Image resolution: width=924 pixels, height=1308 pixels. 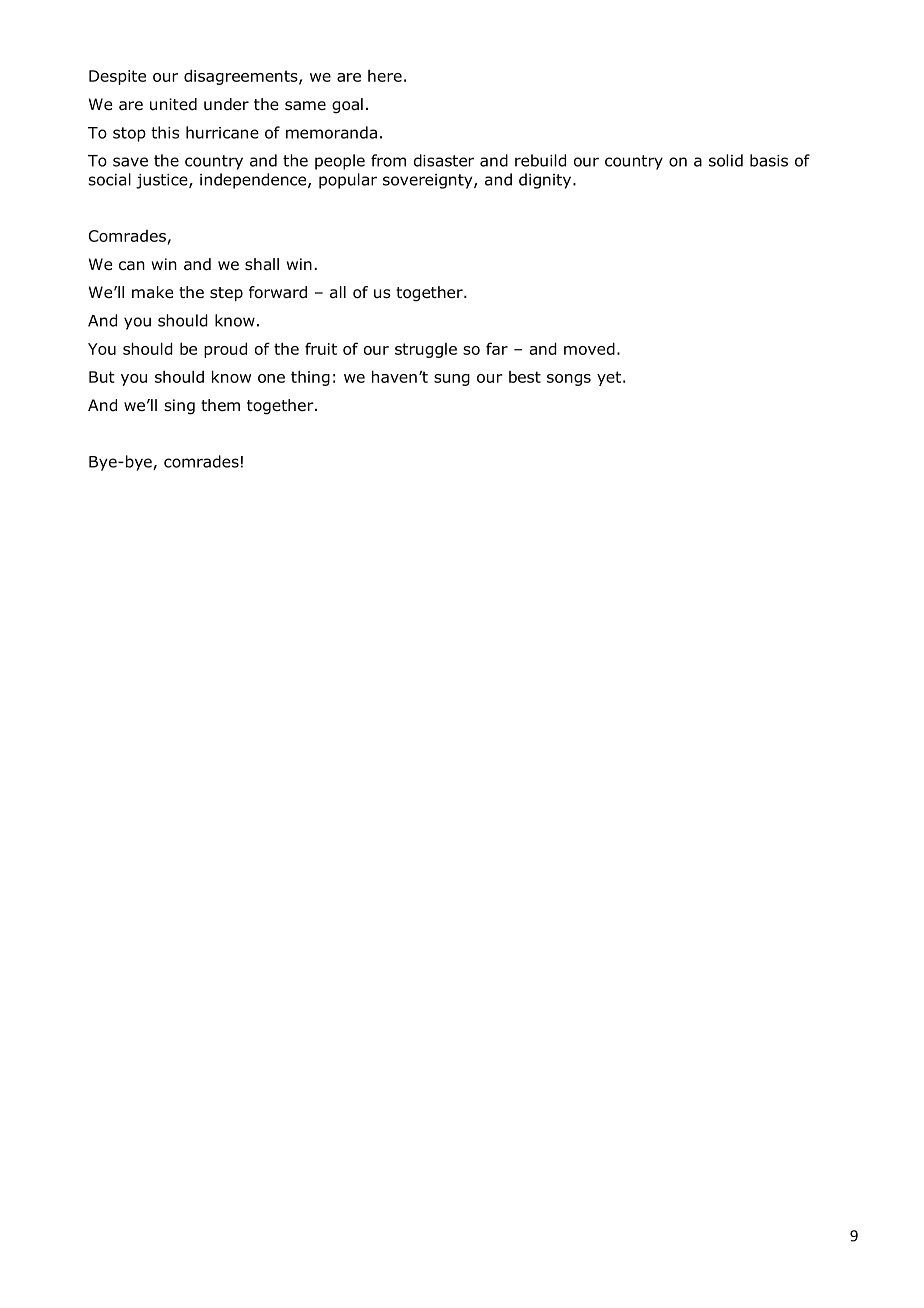 I want to click on sing, so click(x=179, y=407).
